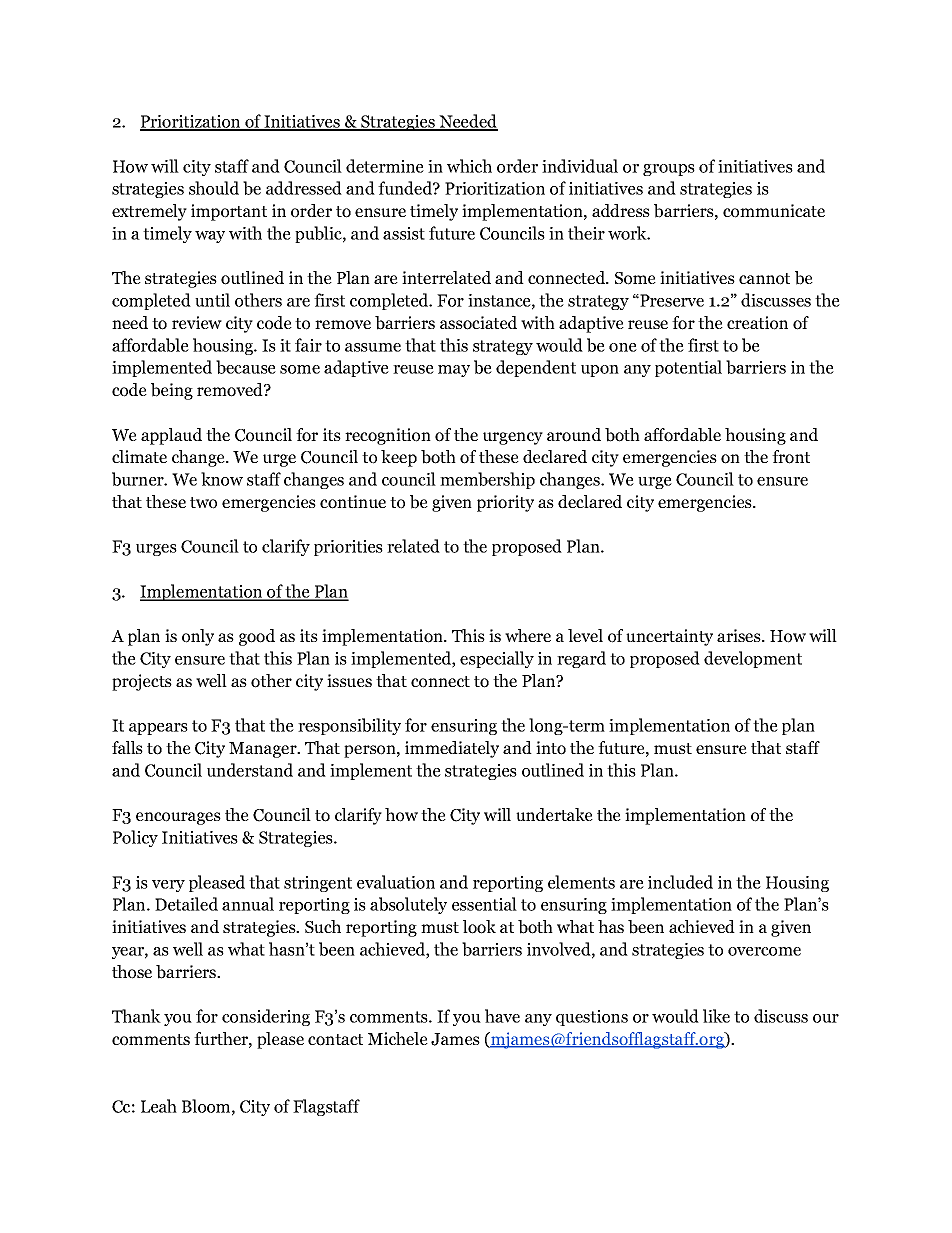 Image resolution: width=952 pixels, height=1233 pixels. What do you see at coordinates (497, 659) in the screenshot?
I see `especially` at bounding box center [497, 659].
